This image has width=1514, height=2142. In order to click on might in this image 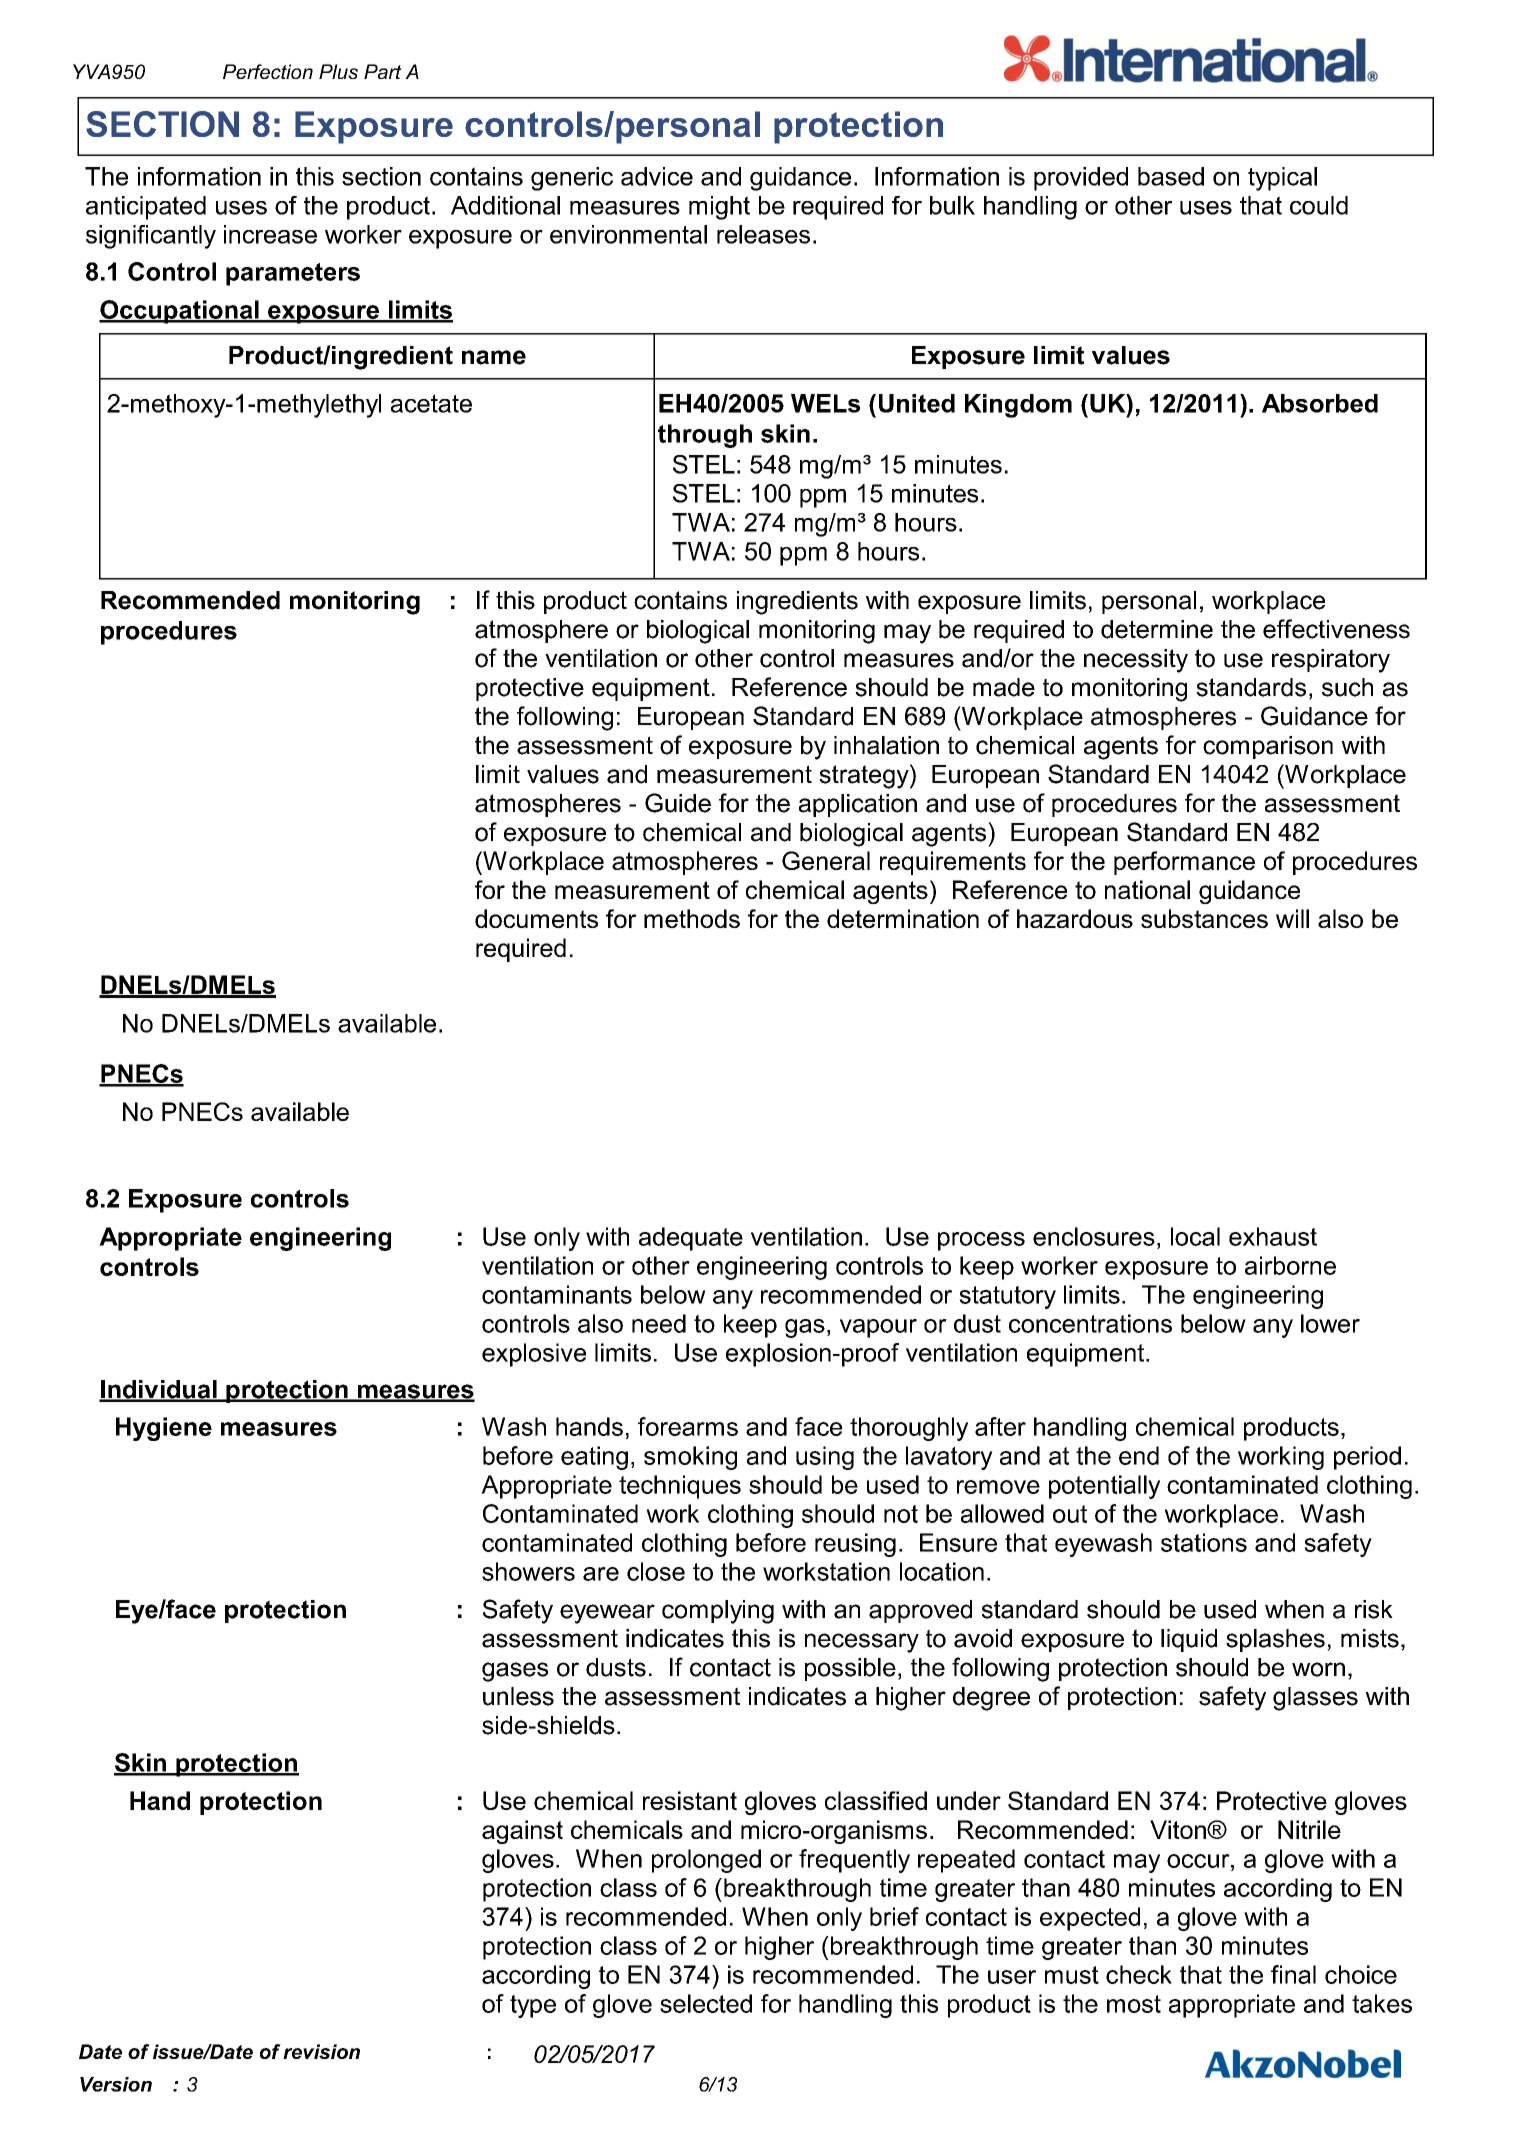, I will do `click(719, 208)`.
